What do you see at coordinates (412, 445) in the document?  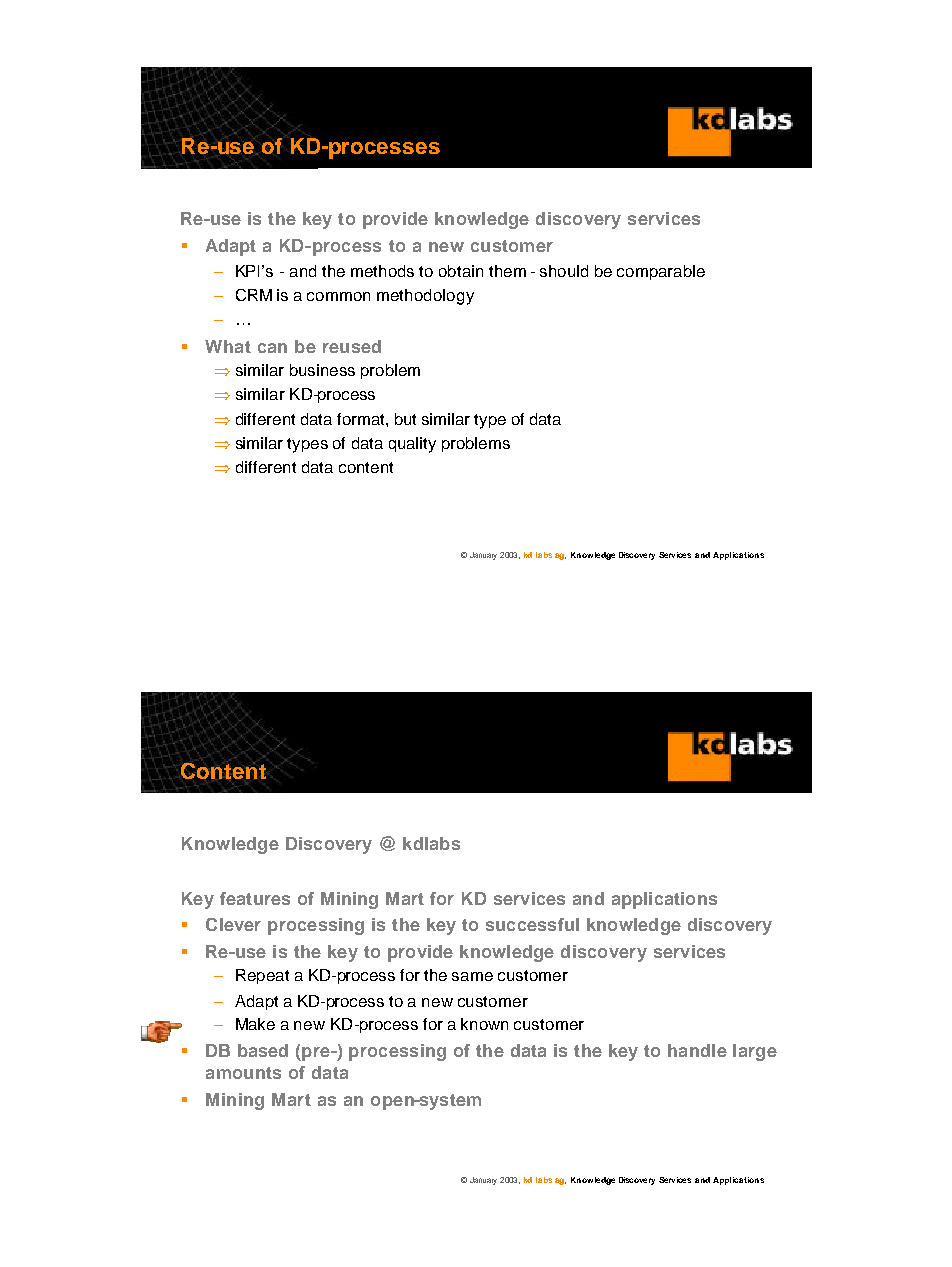 I see `quality` at bounding box center [412, 445].
